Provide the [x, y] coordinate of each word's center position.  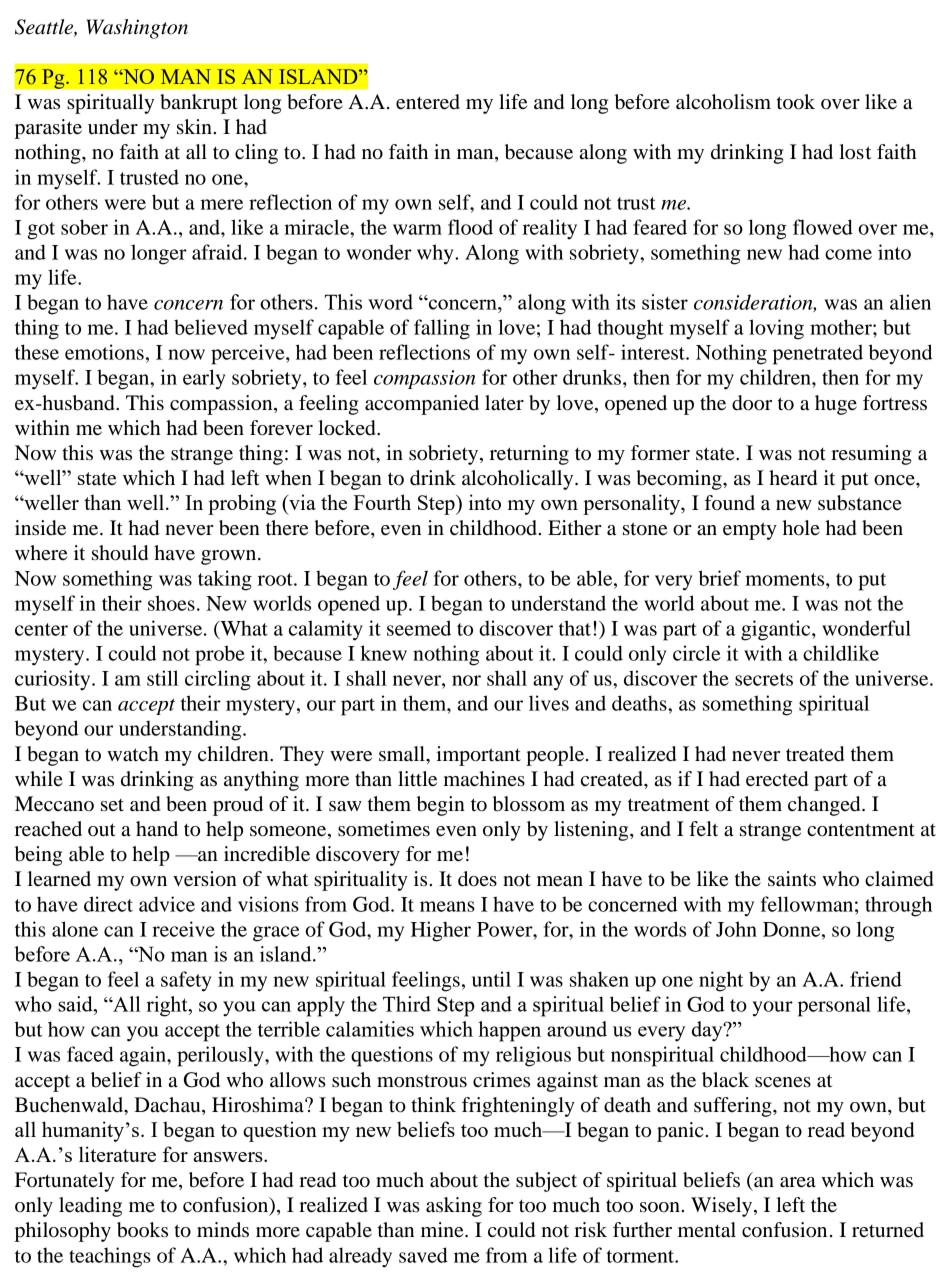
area [798, 1182]
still [162, 678]
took [796, 102]
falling [442, 329]
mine [443, 1230]
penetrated [818, 354]
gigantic [777, 630]
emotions [104, 352]
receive [183, 929]
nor [466, 680]
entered [428, 102]
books [142, 1230]
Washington [137, 29]
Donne [793, 929]
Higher [441, 931]
